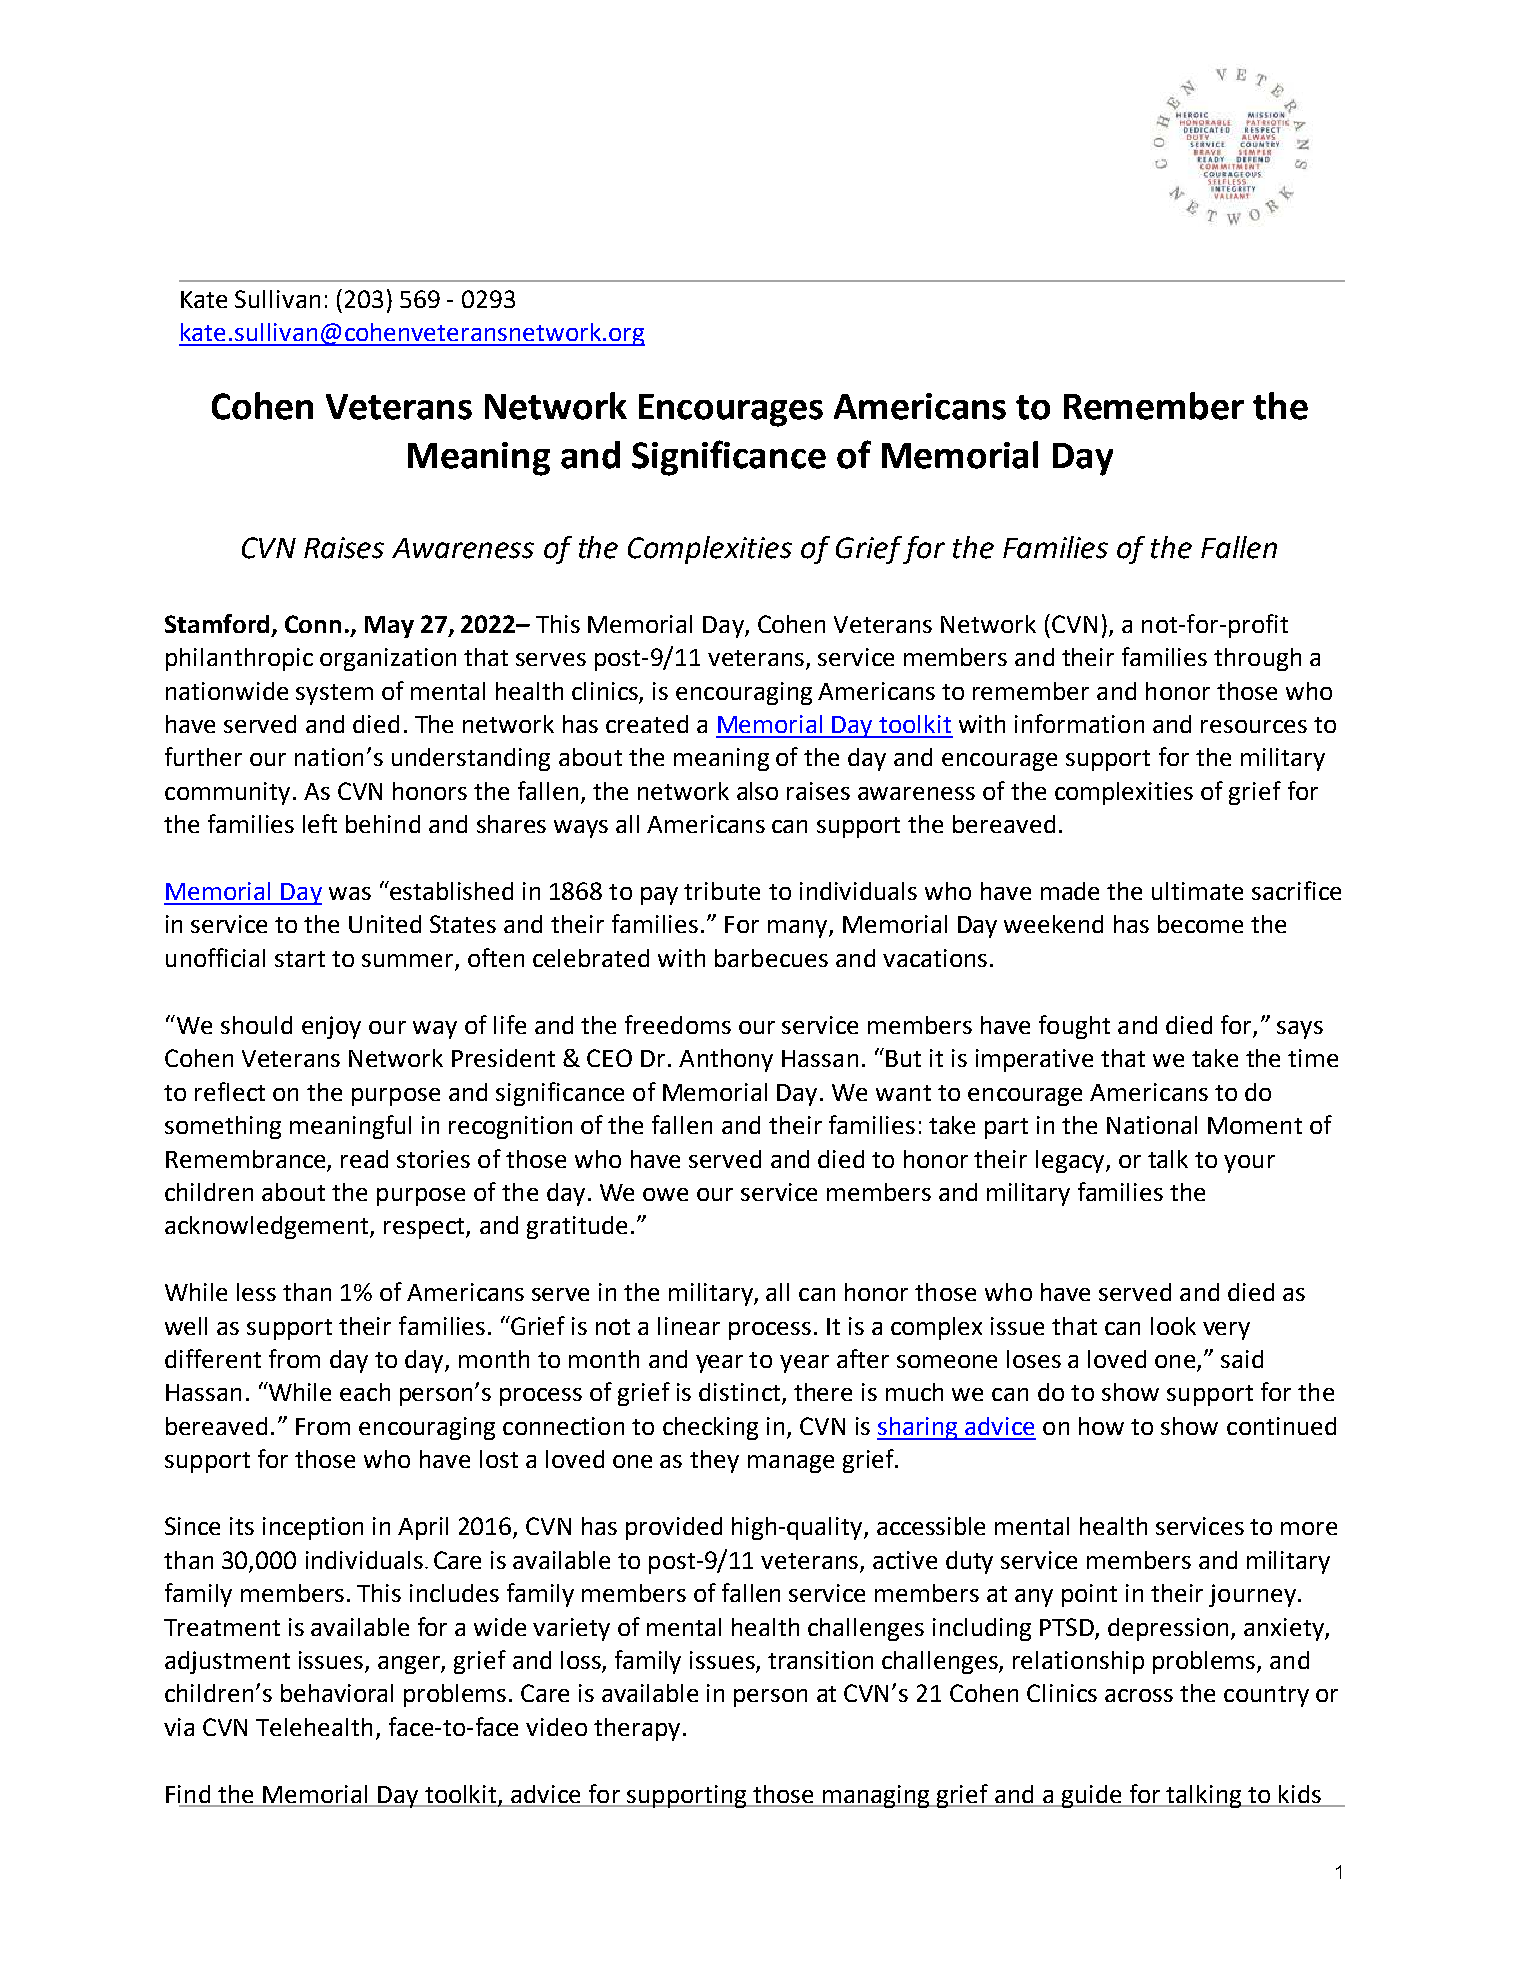  I want to click on distinct, so click(741, 1393).
